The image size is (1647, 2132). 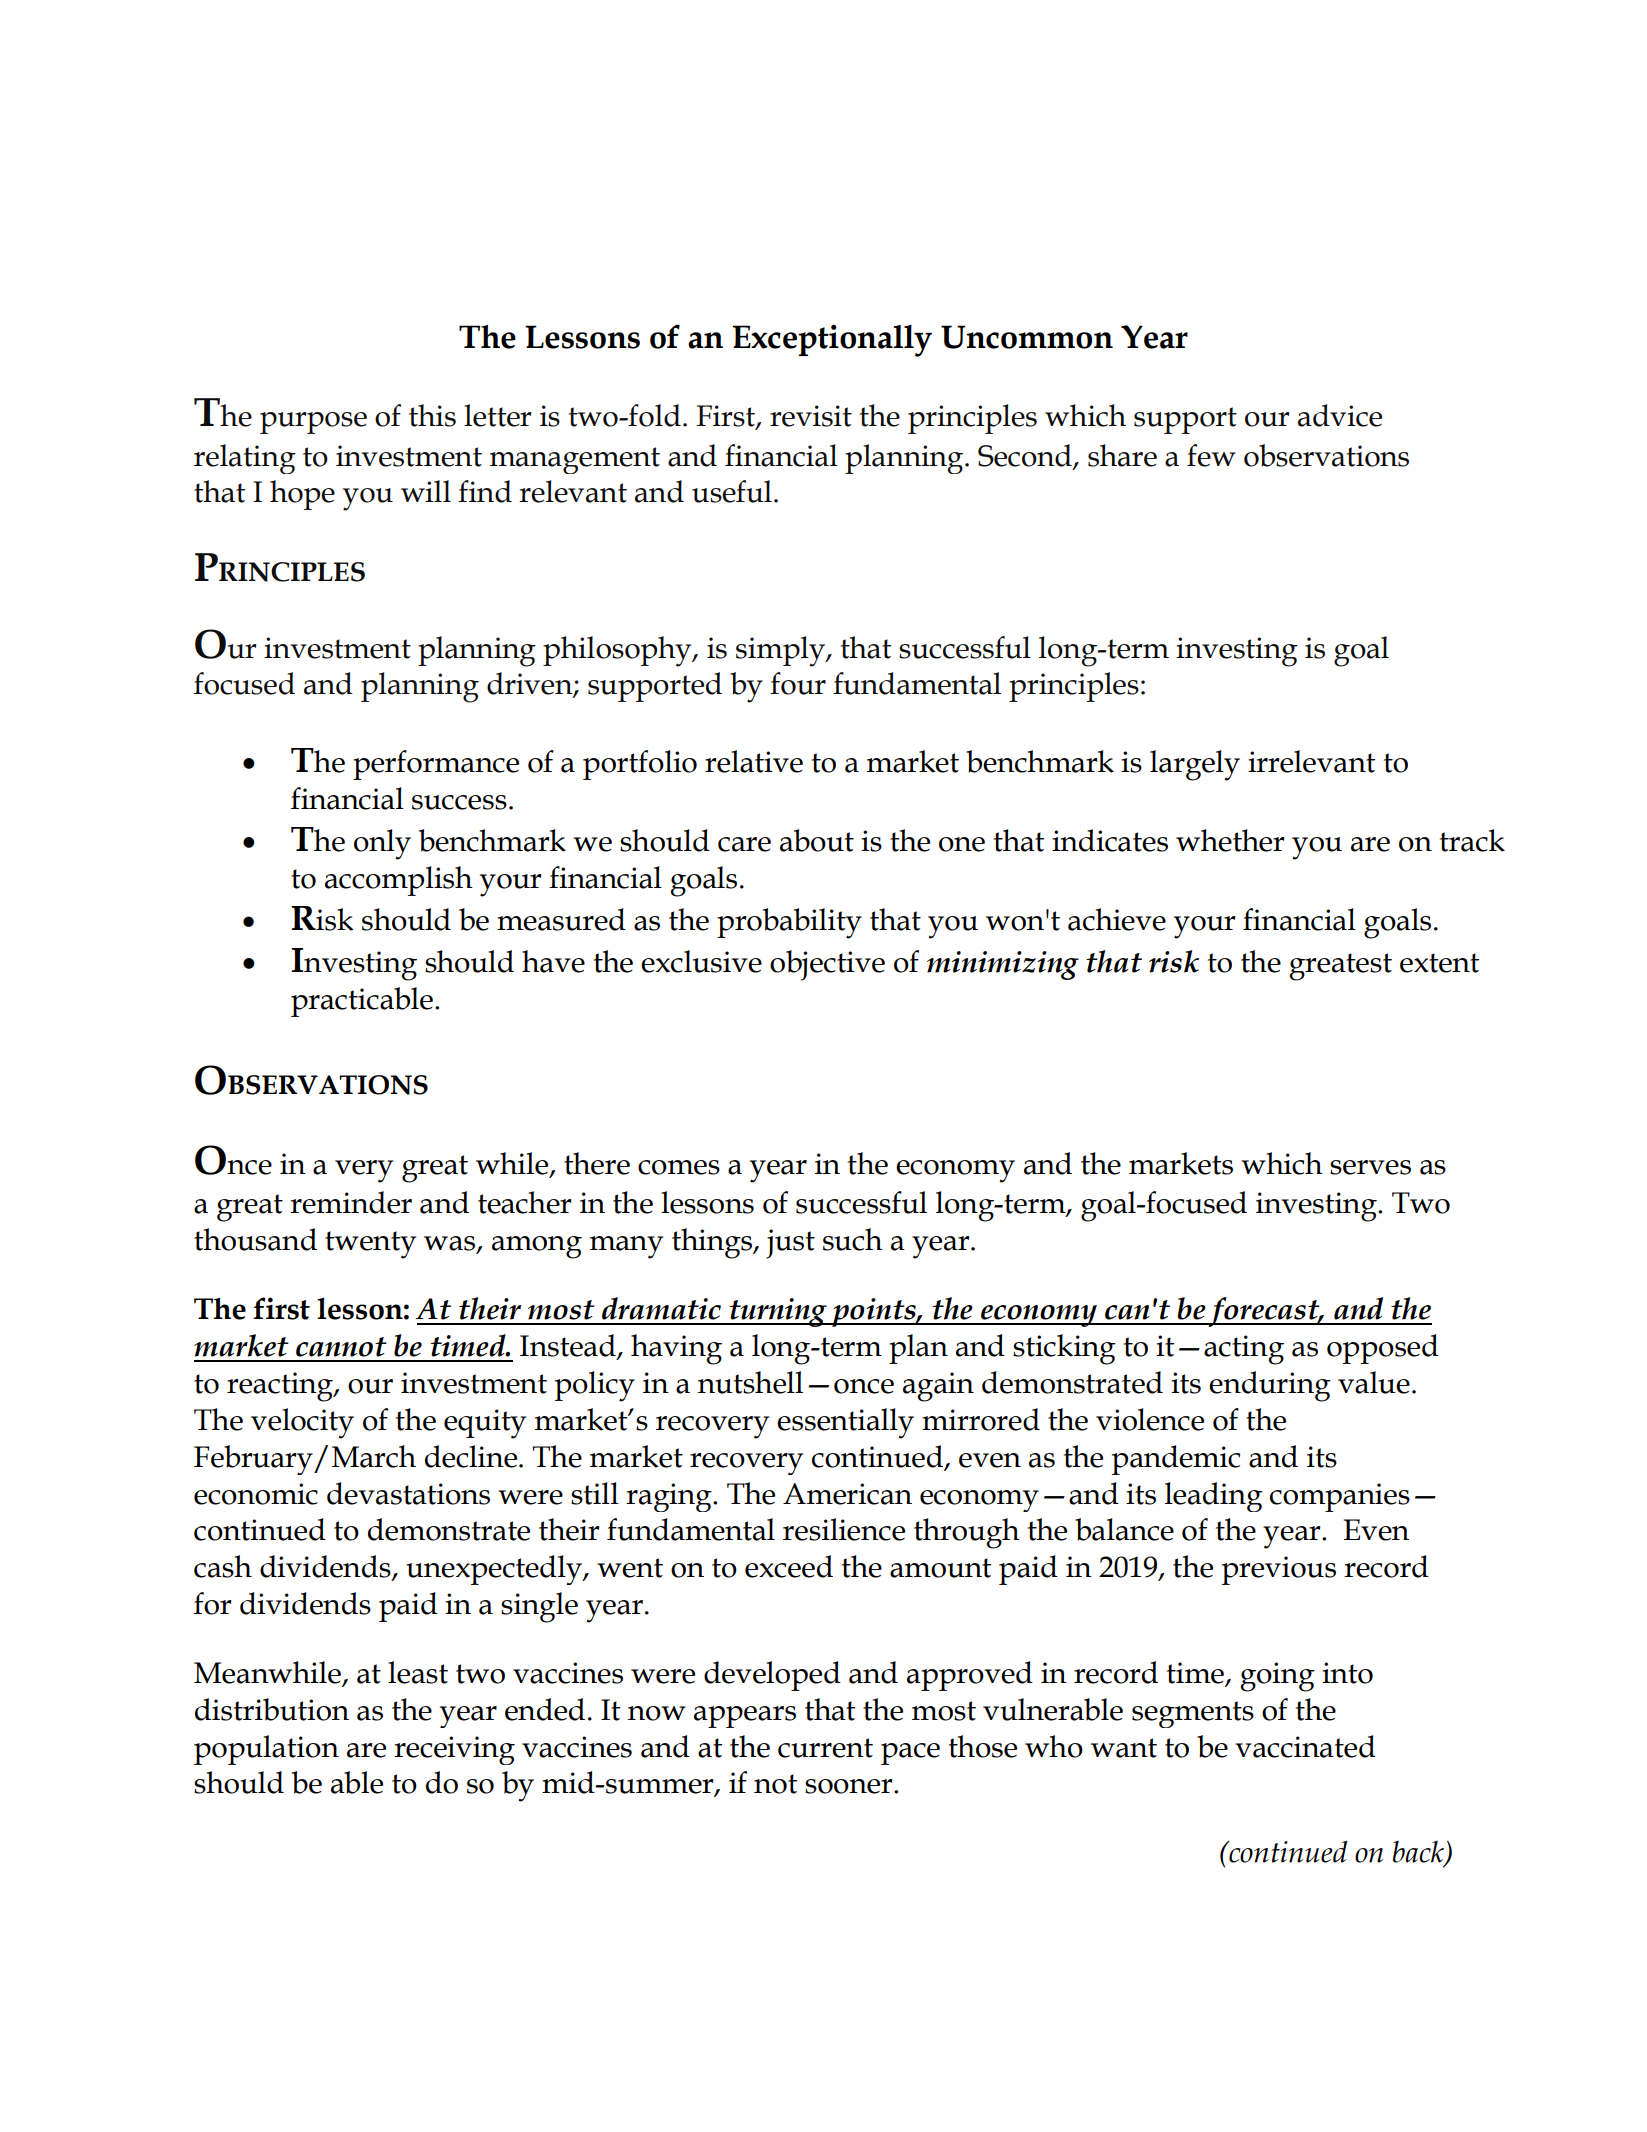 What do you see at coordinates (432, 415) in the document?
I see `this` at bounding box center [432, 415].
